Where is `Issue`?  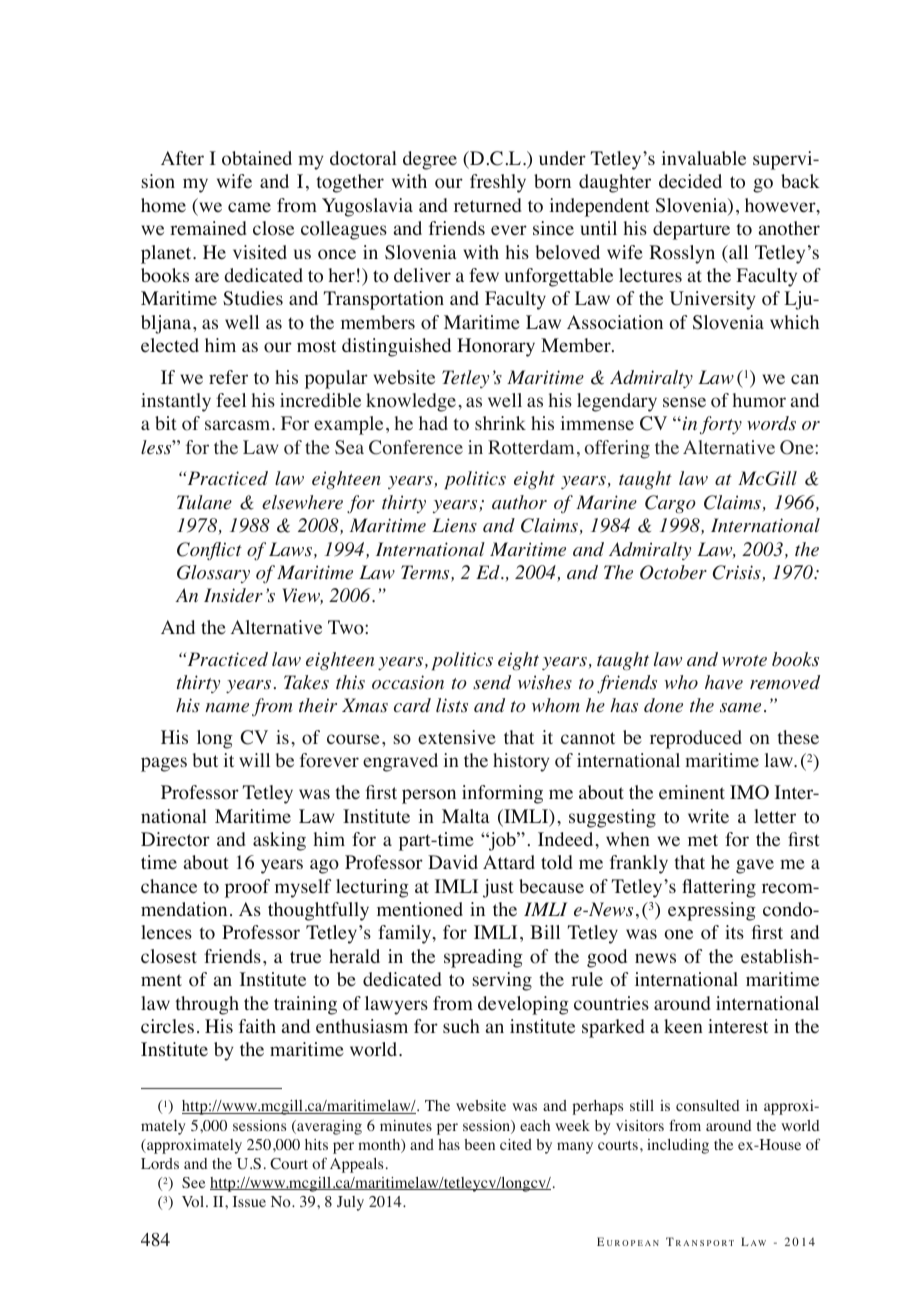 Issue is located at coordinates (249, 1201).
